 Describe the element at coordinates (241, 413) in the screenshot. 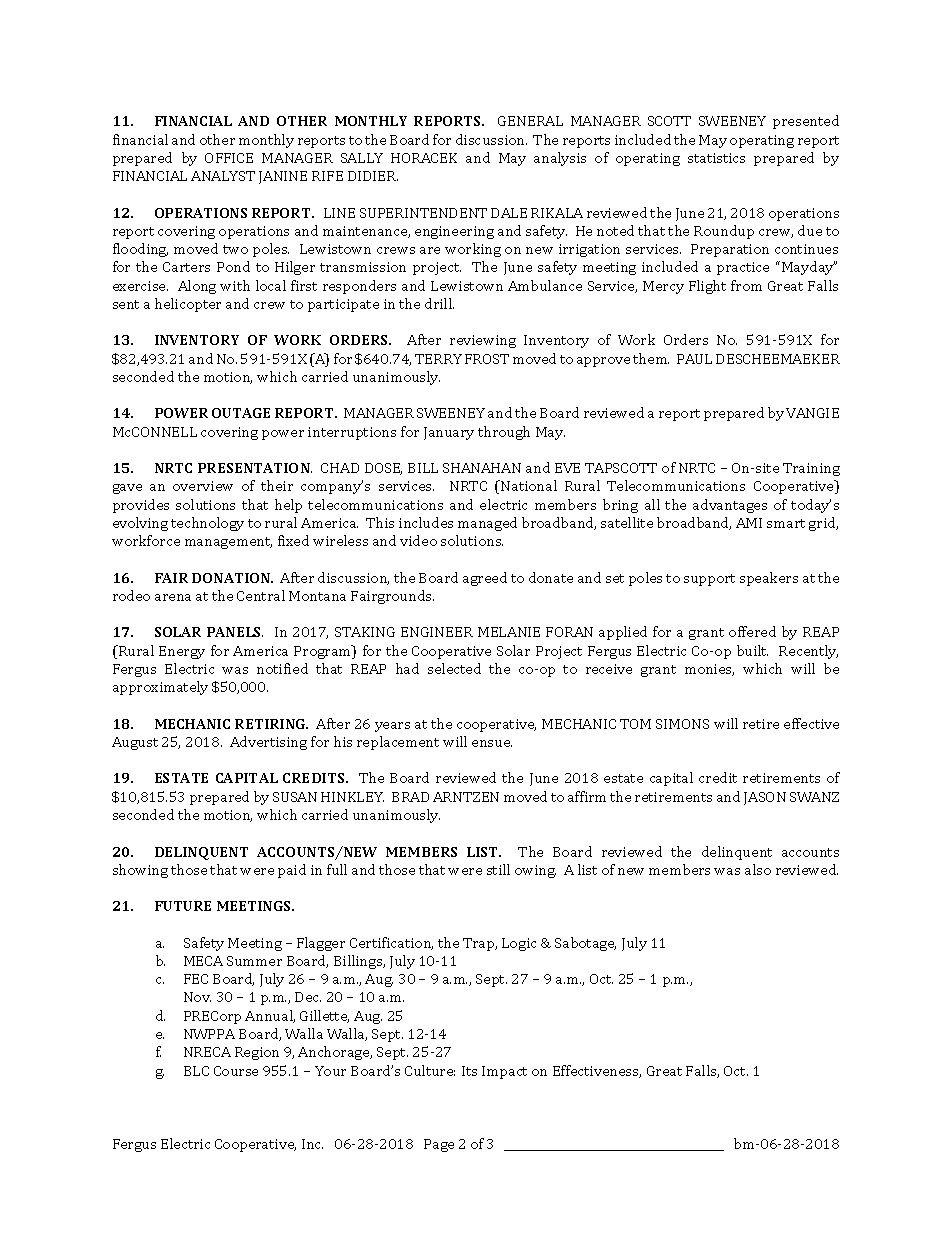

I see `OUTAGE` at that location.
